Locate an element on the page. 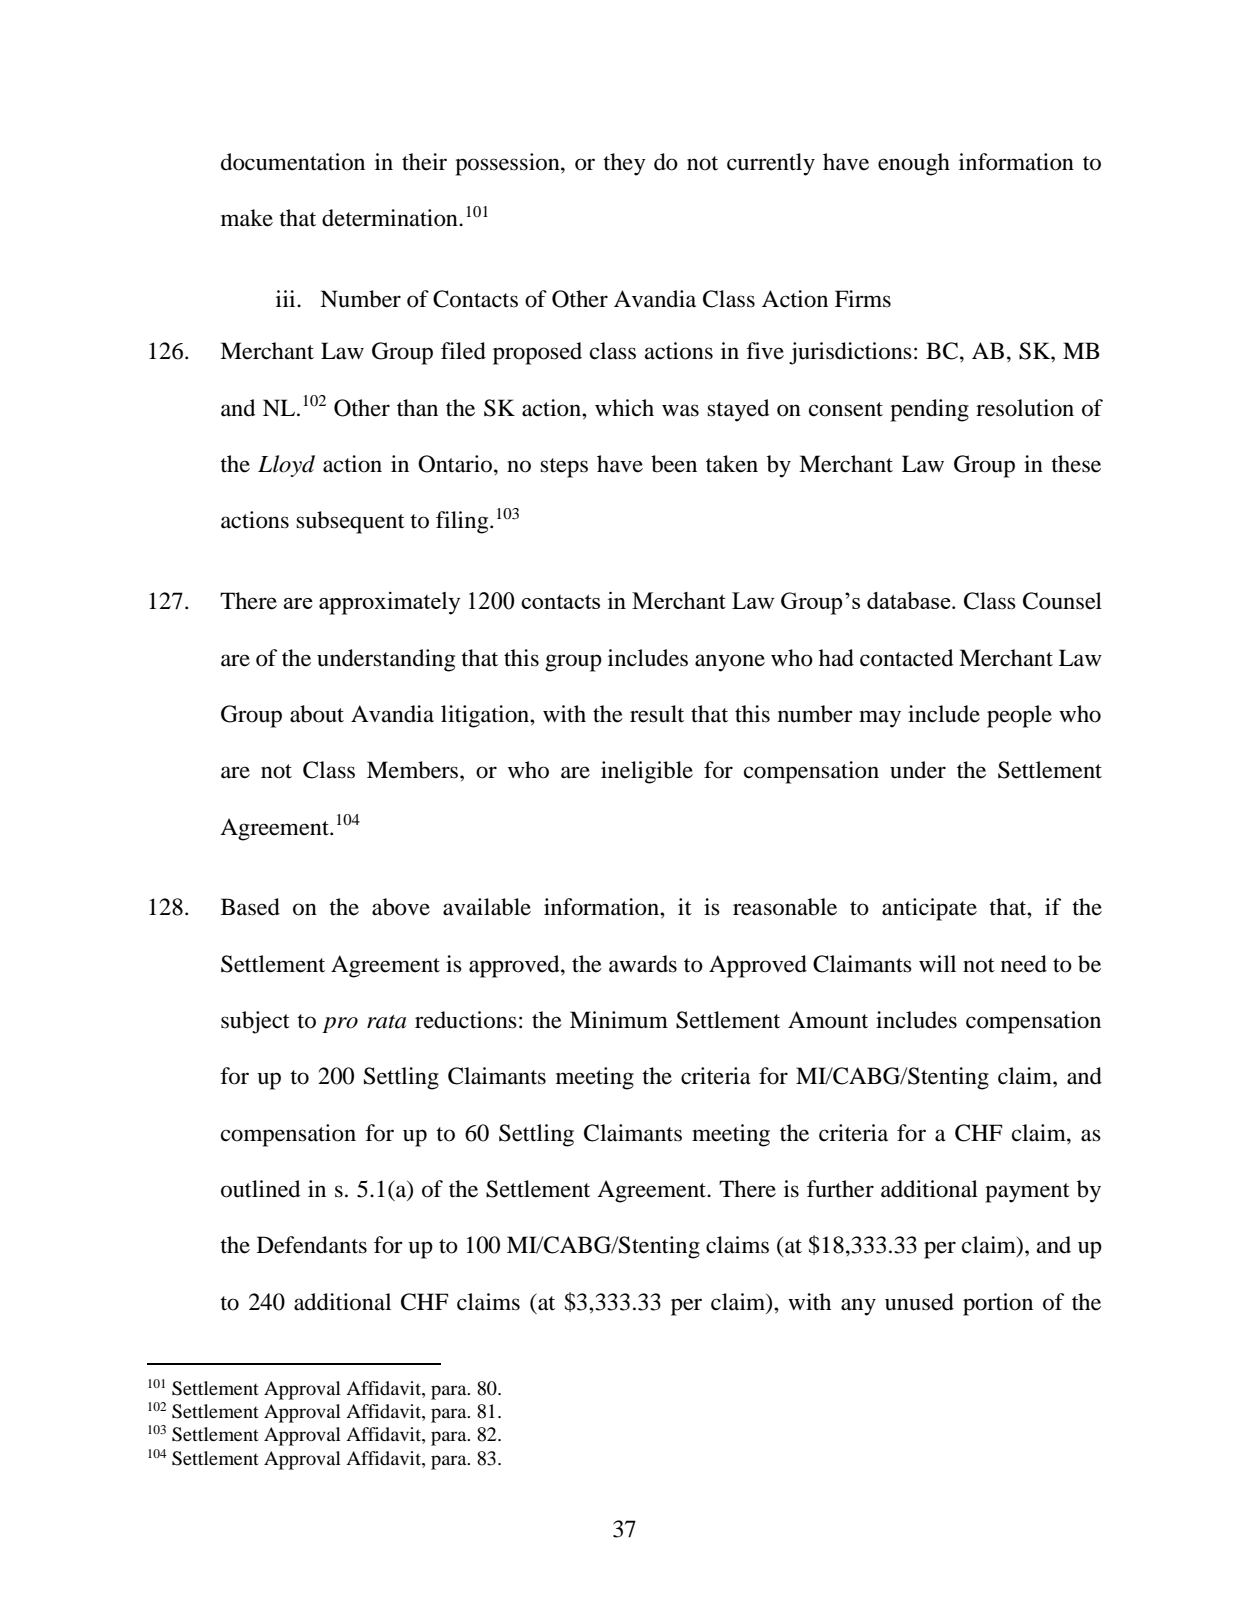 The height and width of the document is (1616, 1249). ineligible is located at coordinates (647, 772).
